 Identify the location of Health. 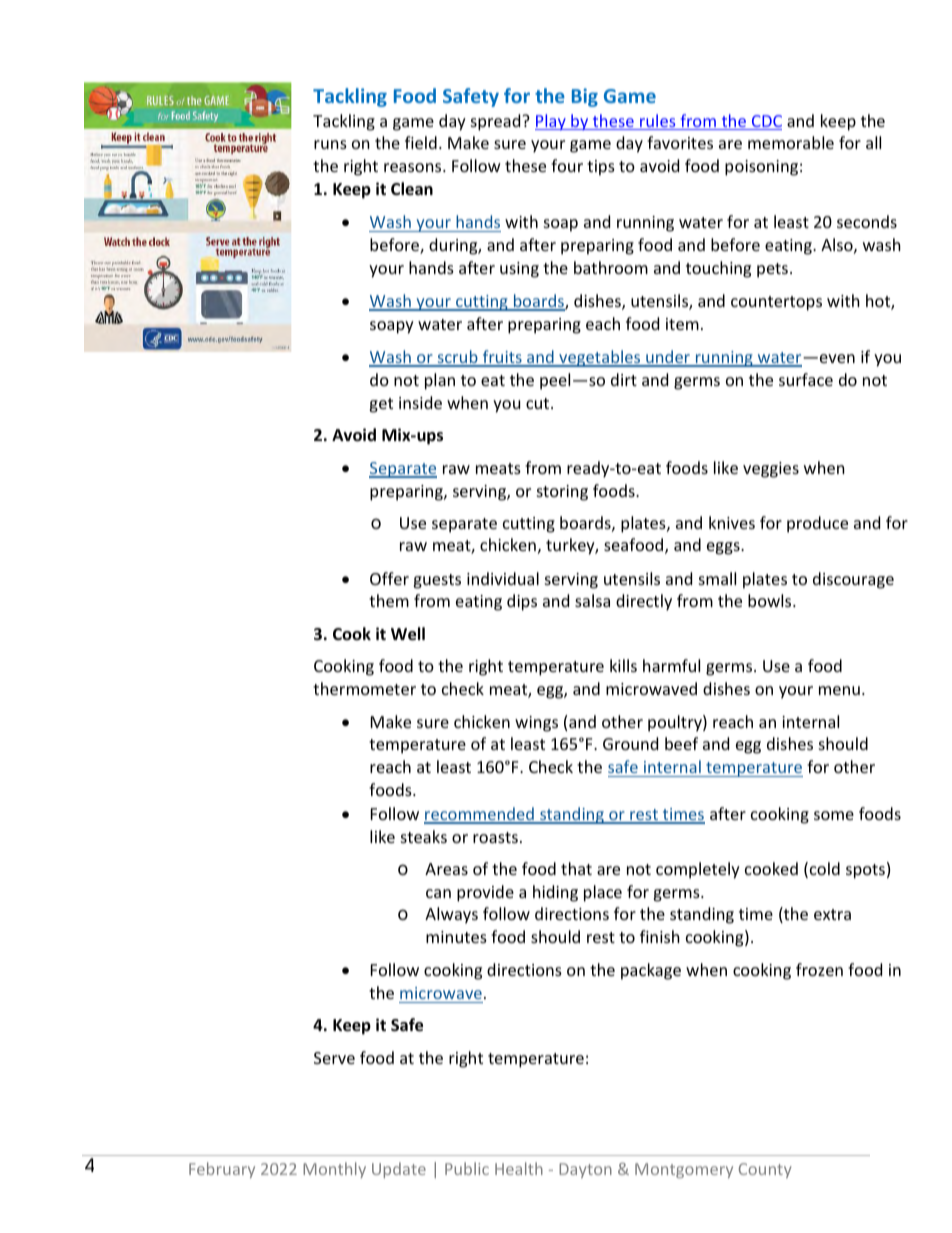
(519, 1168).
